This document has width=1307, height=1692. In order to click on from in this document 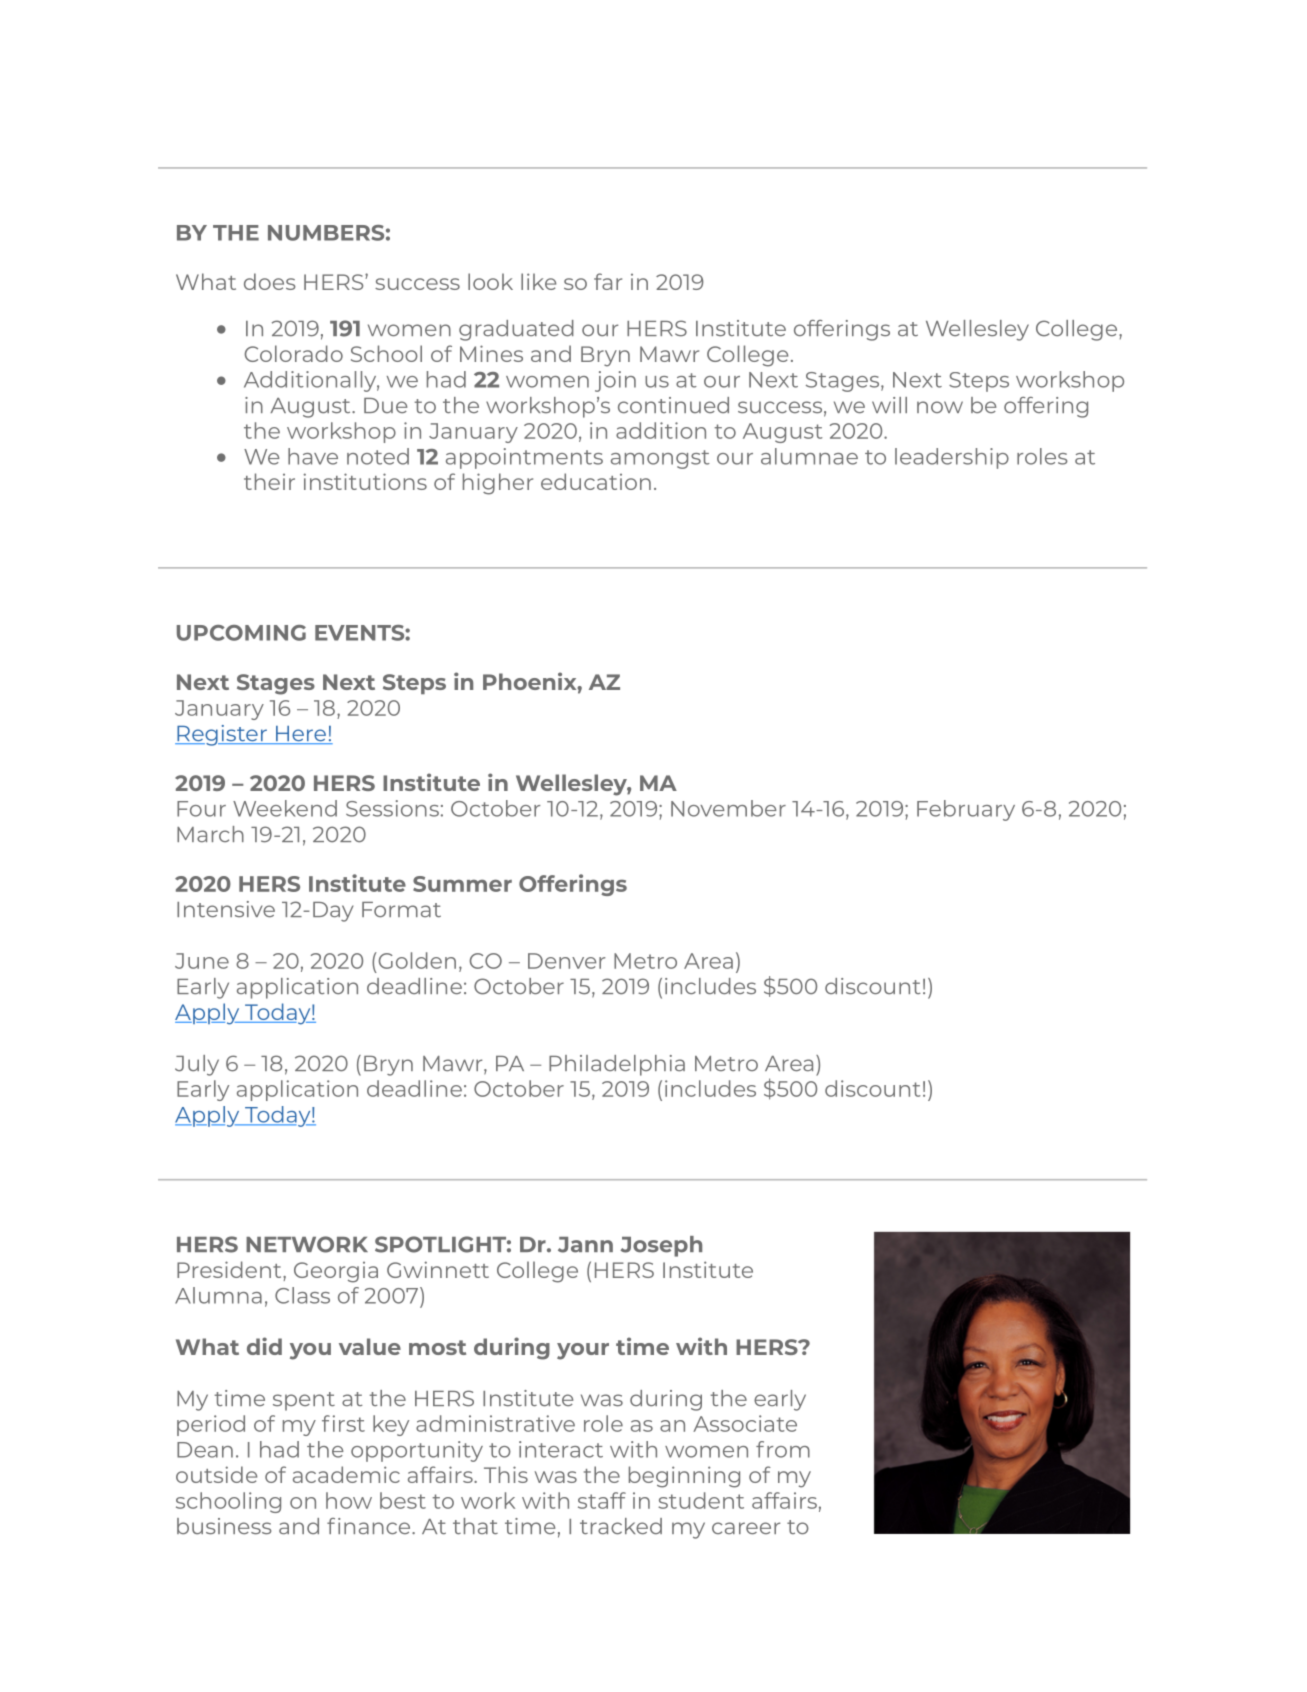, I will do `click(783, 1449)`.
